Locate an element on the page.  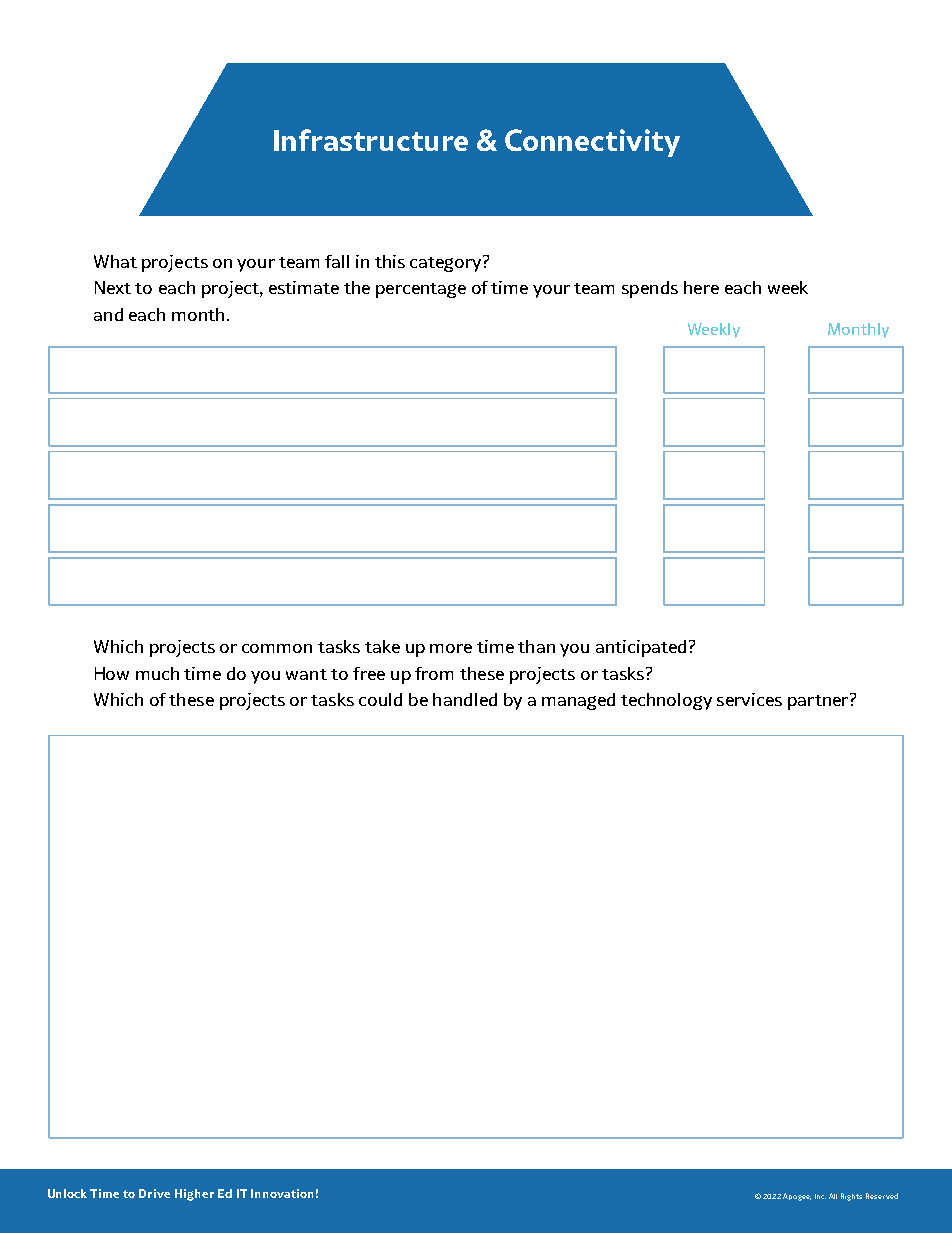
here is located at coordinates (701, 287).
